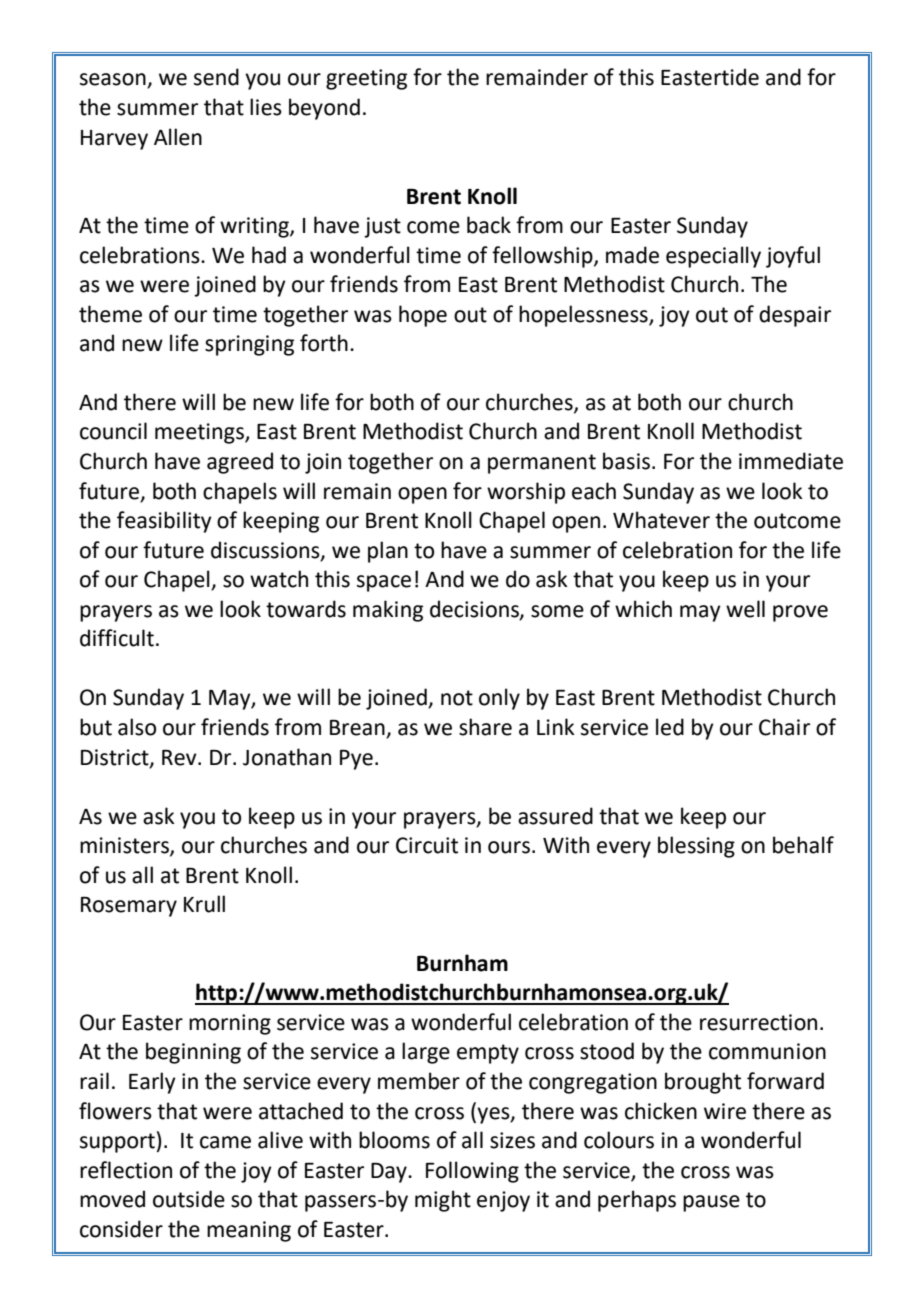 Image resolution: width=924 pixels, height=1308 pixels. What do you see at coordinates (791, 461) in the screenshot?
I see `immediate` at bounding box center [791, 461].
